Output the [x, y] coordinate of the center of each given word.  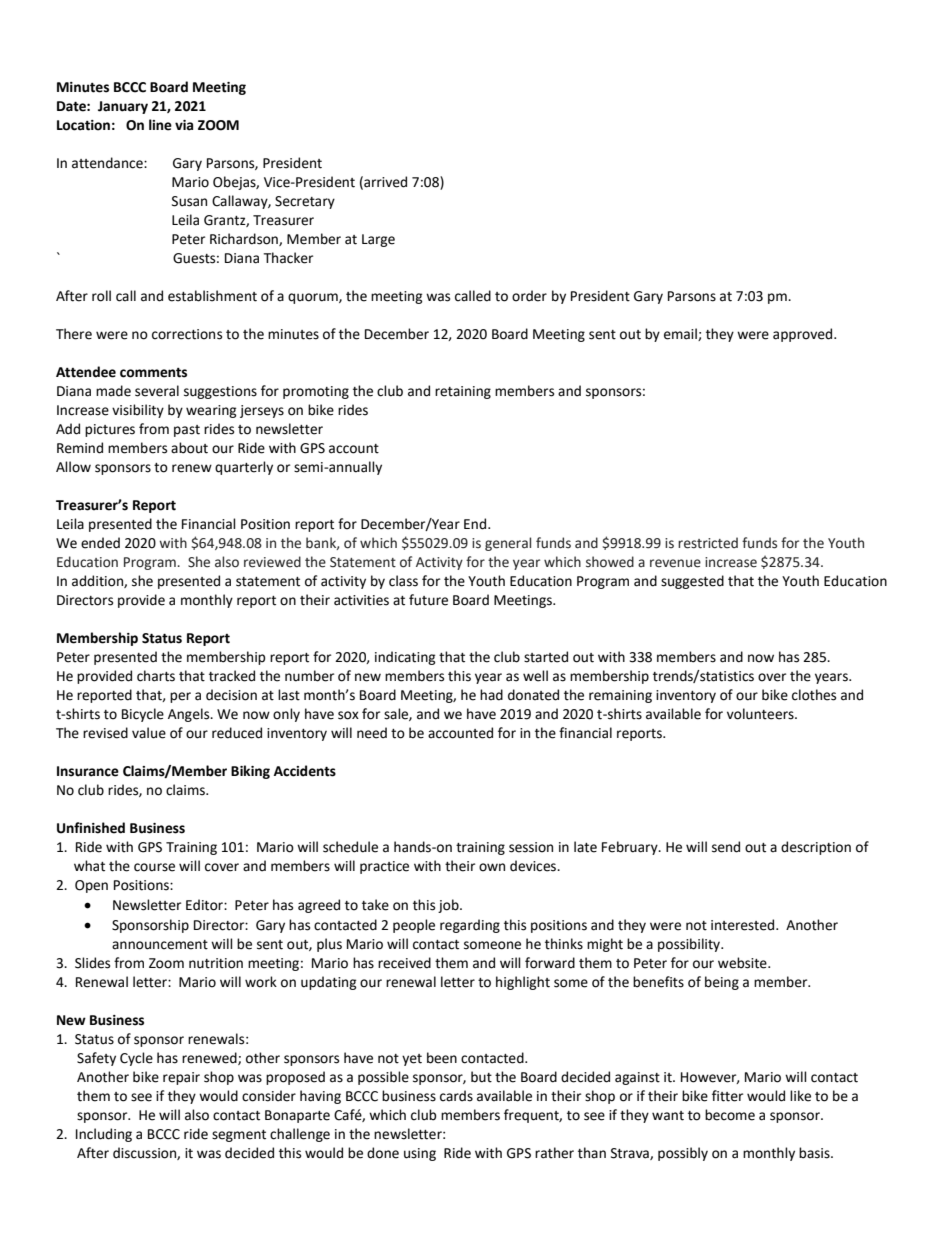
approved [804, 335]
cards [456, 1096]
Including [104, 1135]
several [157, 391]
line [160, 125]
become [730, 1115]
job [449, 906]
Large [378, 240]
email [681, 334]
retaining [463, 392]
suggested [692, 582]
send [726, 847]
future [428, 600]
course [154, 867]
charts [156, 676]
